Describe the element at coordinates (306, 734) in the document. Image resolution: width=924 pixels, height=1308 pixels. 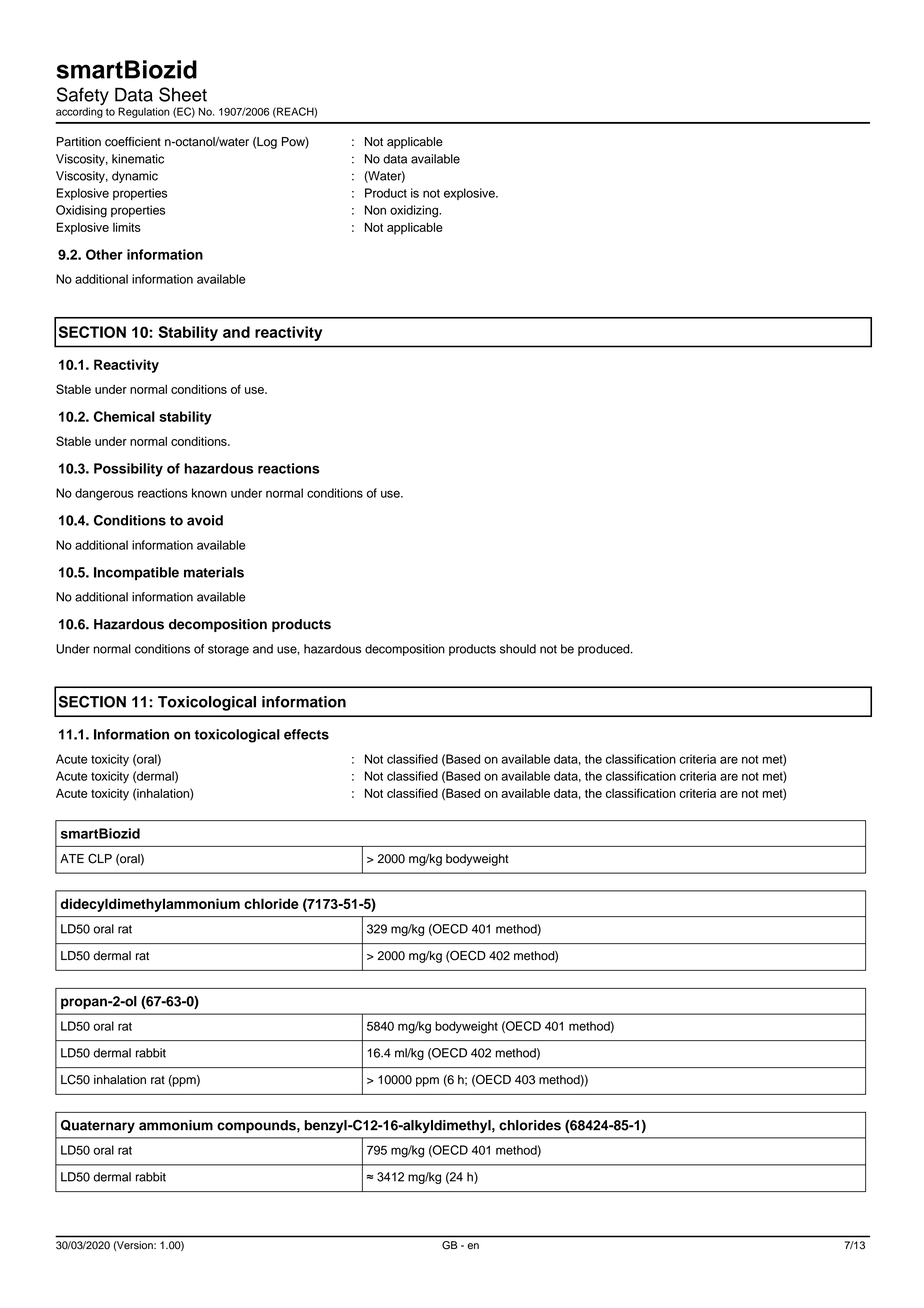
I see `effects` at that location.
